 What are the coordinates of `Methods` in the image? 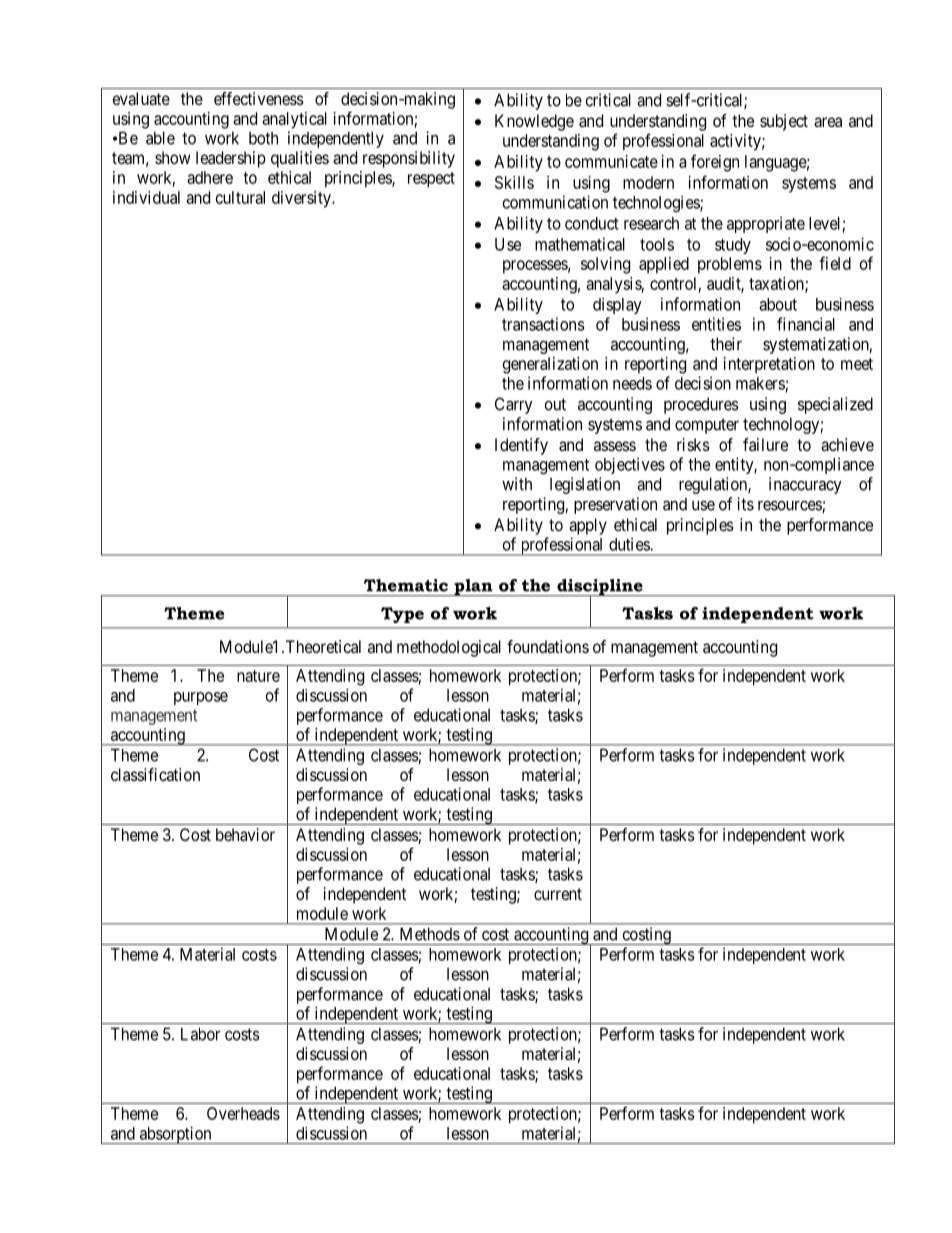 It's located at (430, 934).
